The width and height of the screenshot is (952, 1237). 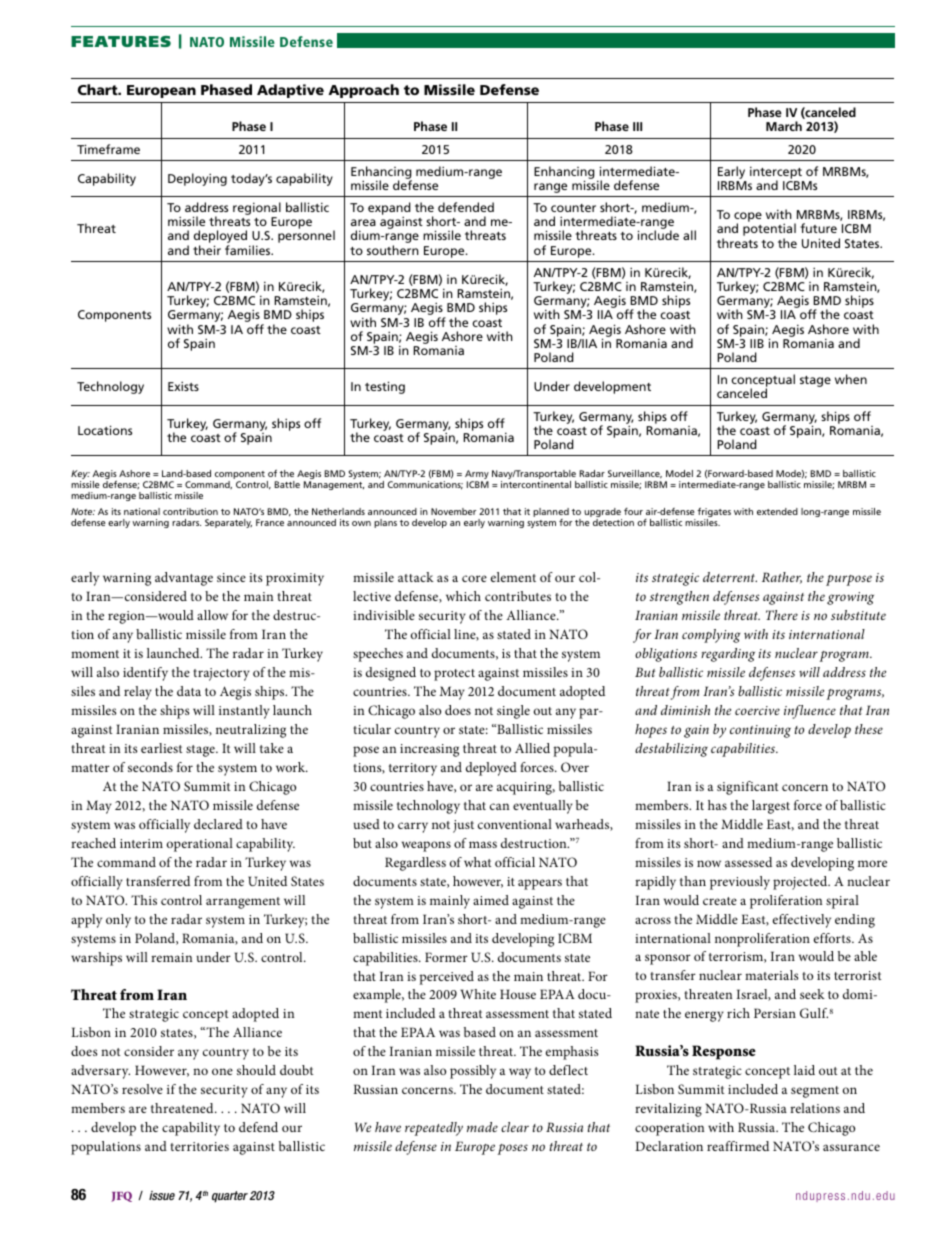 What do you see at coordinates (463, 826) in the screenshot?
I see `just` at bounding box center [463, 826].
